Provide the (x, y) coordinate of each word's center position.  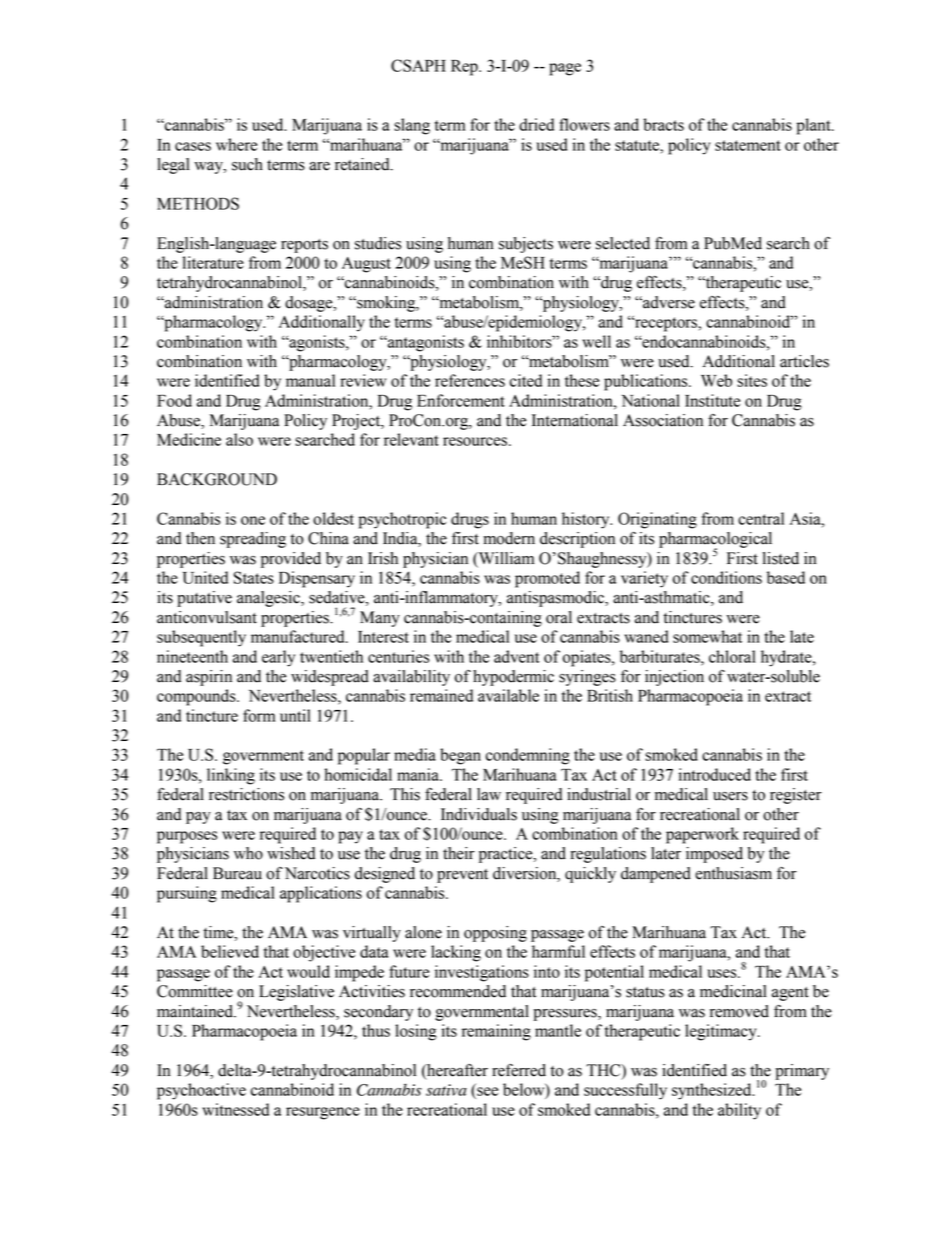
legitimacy (722, 1032)
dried (536, 124)
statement (748, 145)
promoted (547, 579)
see (487, 1091)
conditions (726, 577)
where (236, 144)
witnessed (235, 1109)
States (254, 577)
